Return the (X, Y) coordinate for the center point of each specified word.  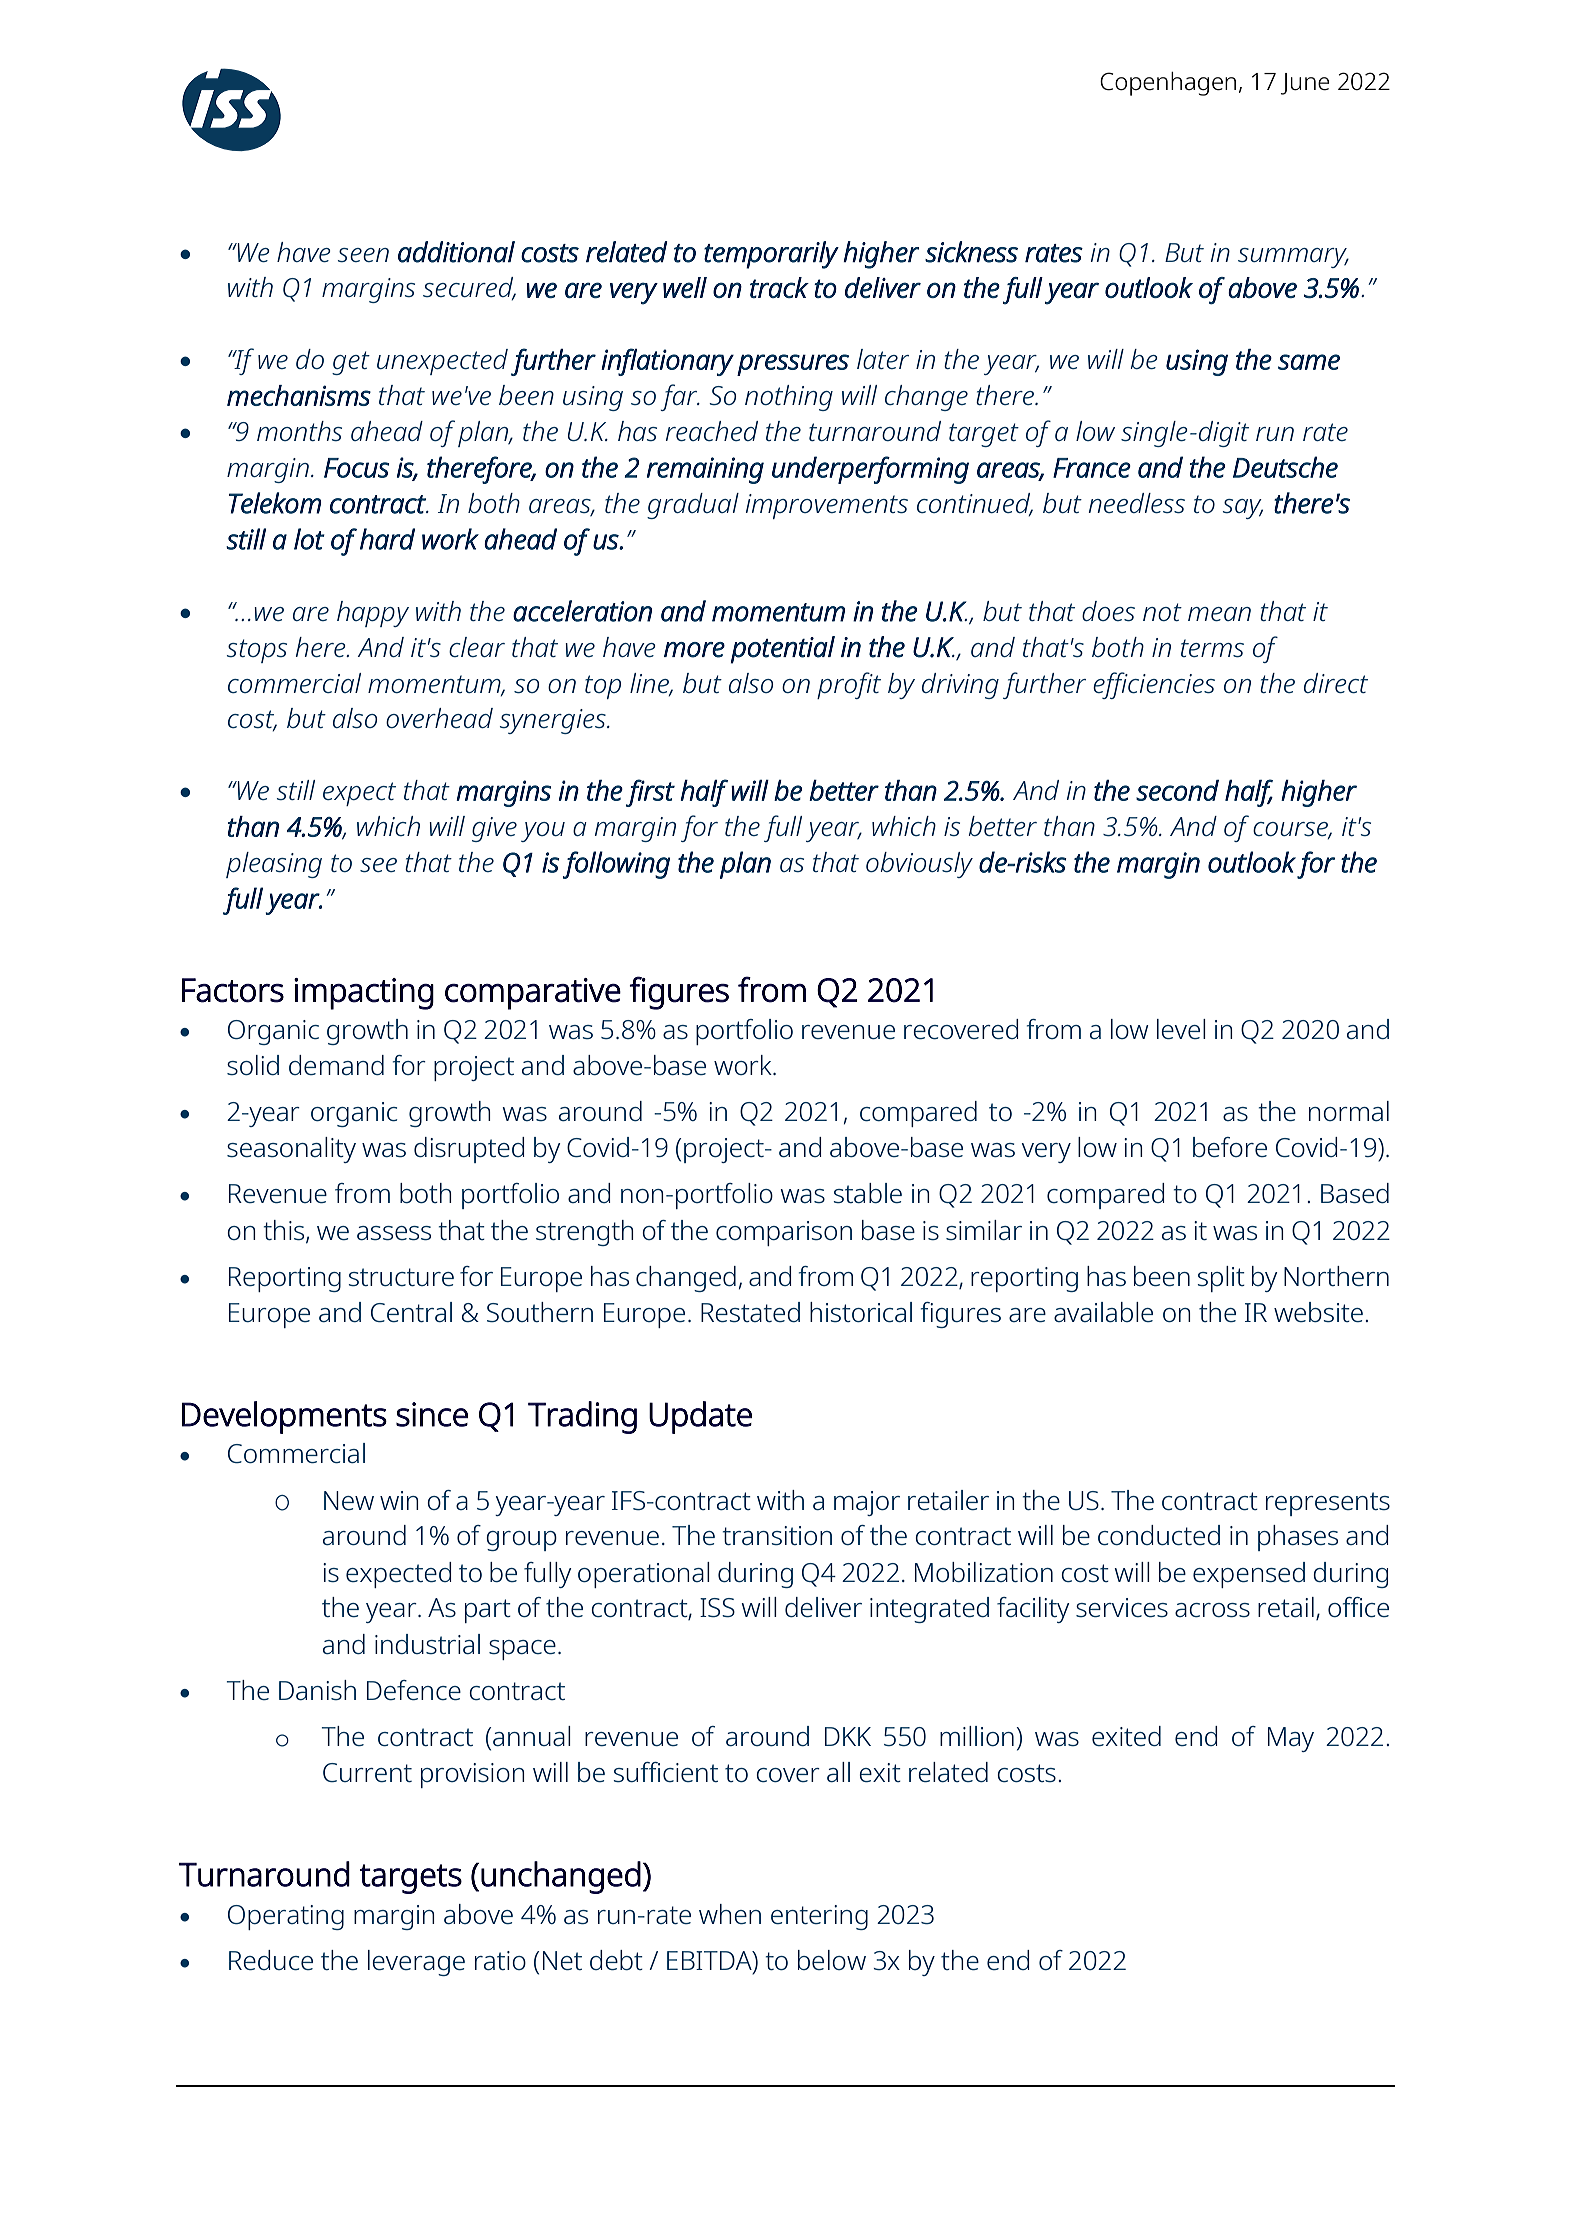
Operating (286, 1917)
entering (819, 1917)
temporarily (771, 255)
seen (363, 255)
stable (867, 1193)
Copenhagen (1168, 84)
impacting (364, 994)
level (1181, 1029)
